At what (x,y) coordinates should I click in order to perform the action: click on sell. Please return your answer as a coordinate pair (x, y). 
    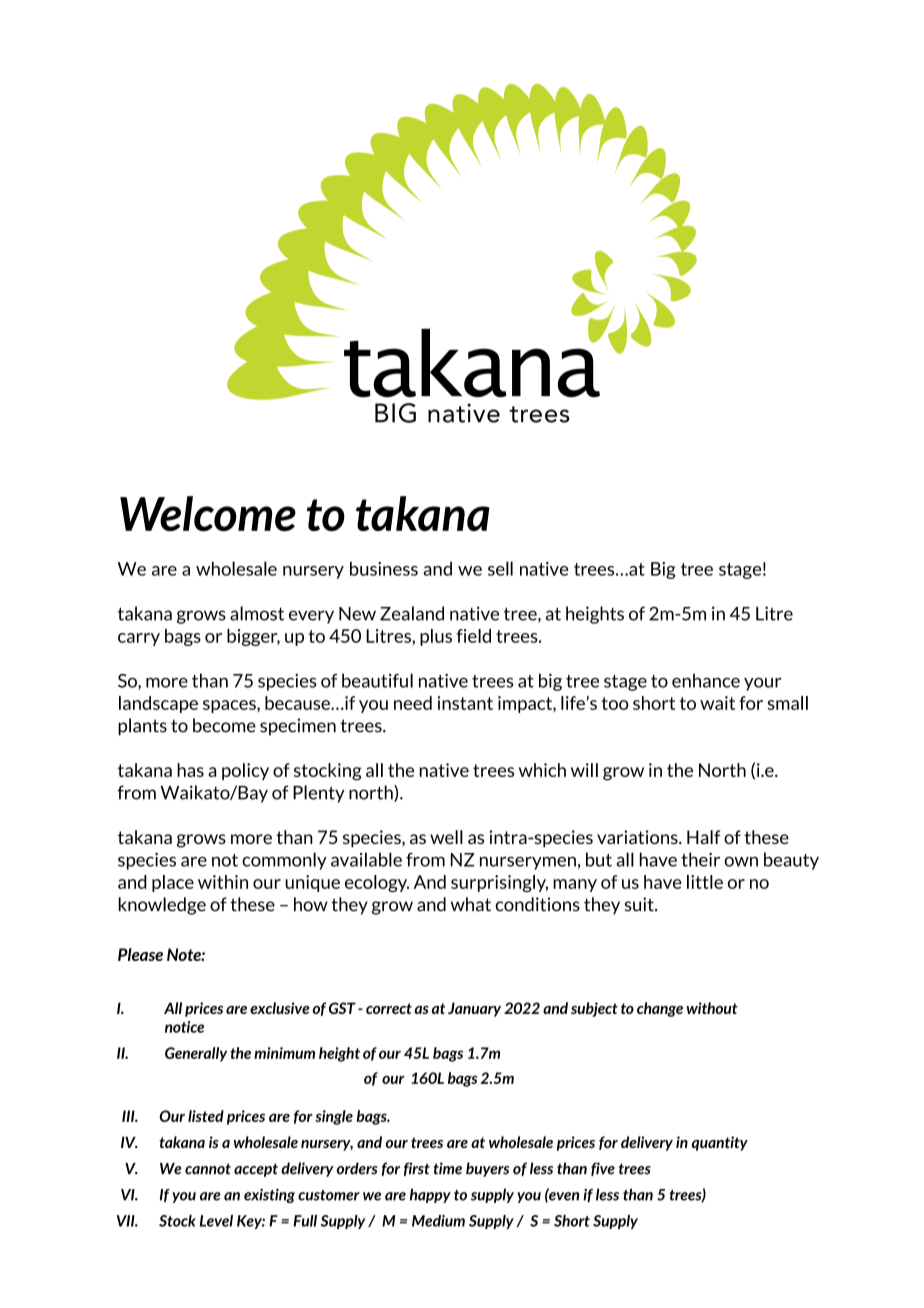
    Looking at the image, I should click on (500, 568).
